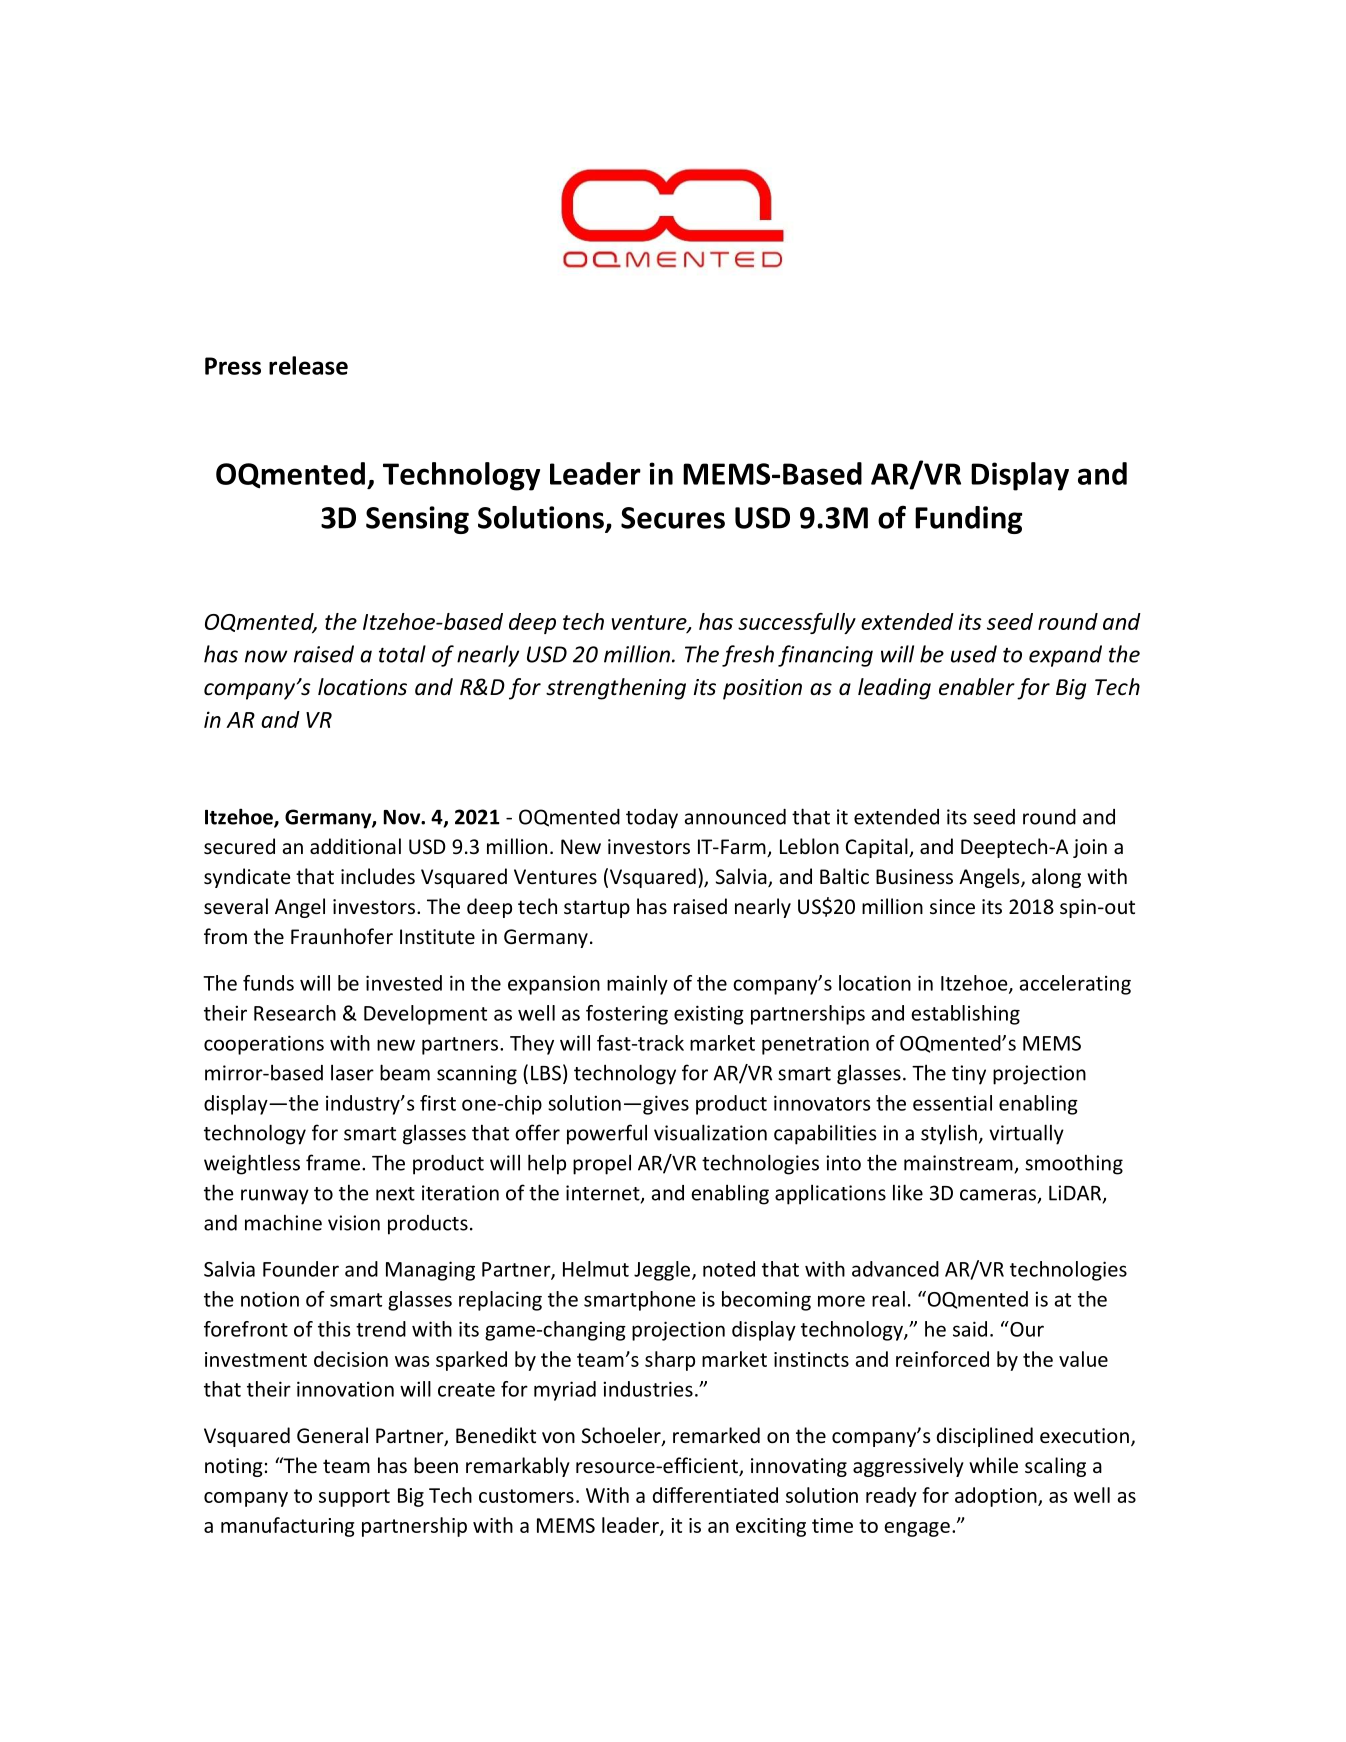 This screenshot has width=1346, height=1742. What do you see at coordinates (604, 1194) in the screenshot?
I see `internet` at bounding box center [604, 1194].
